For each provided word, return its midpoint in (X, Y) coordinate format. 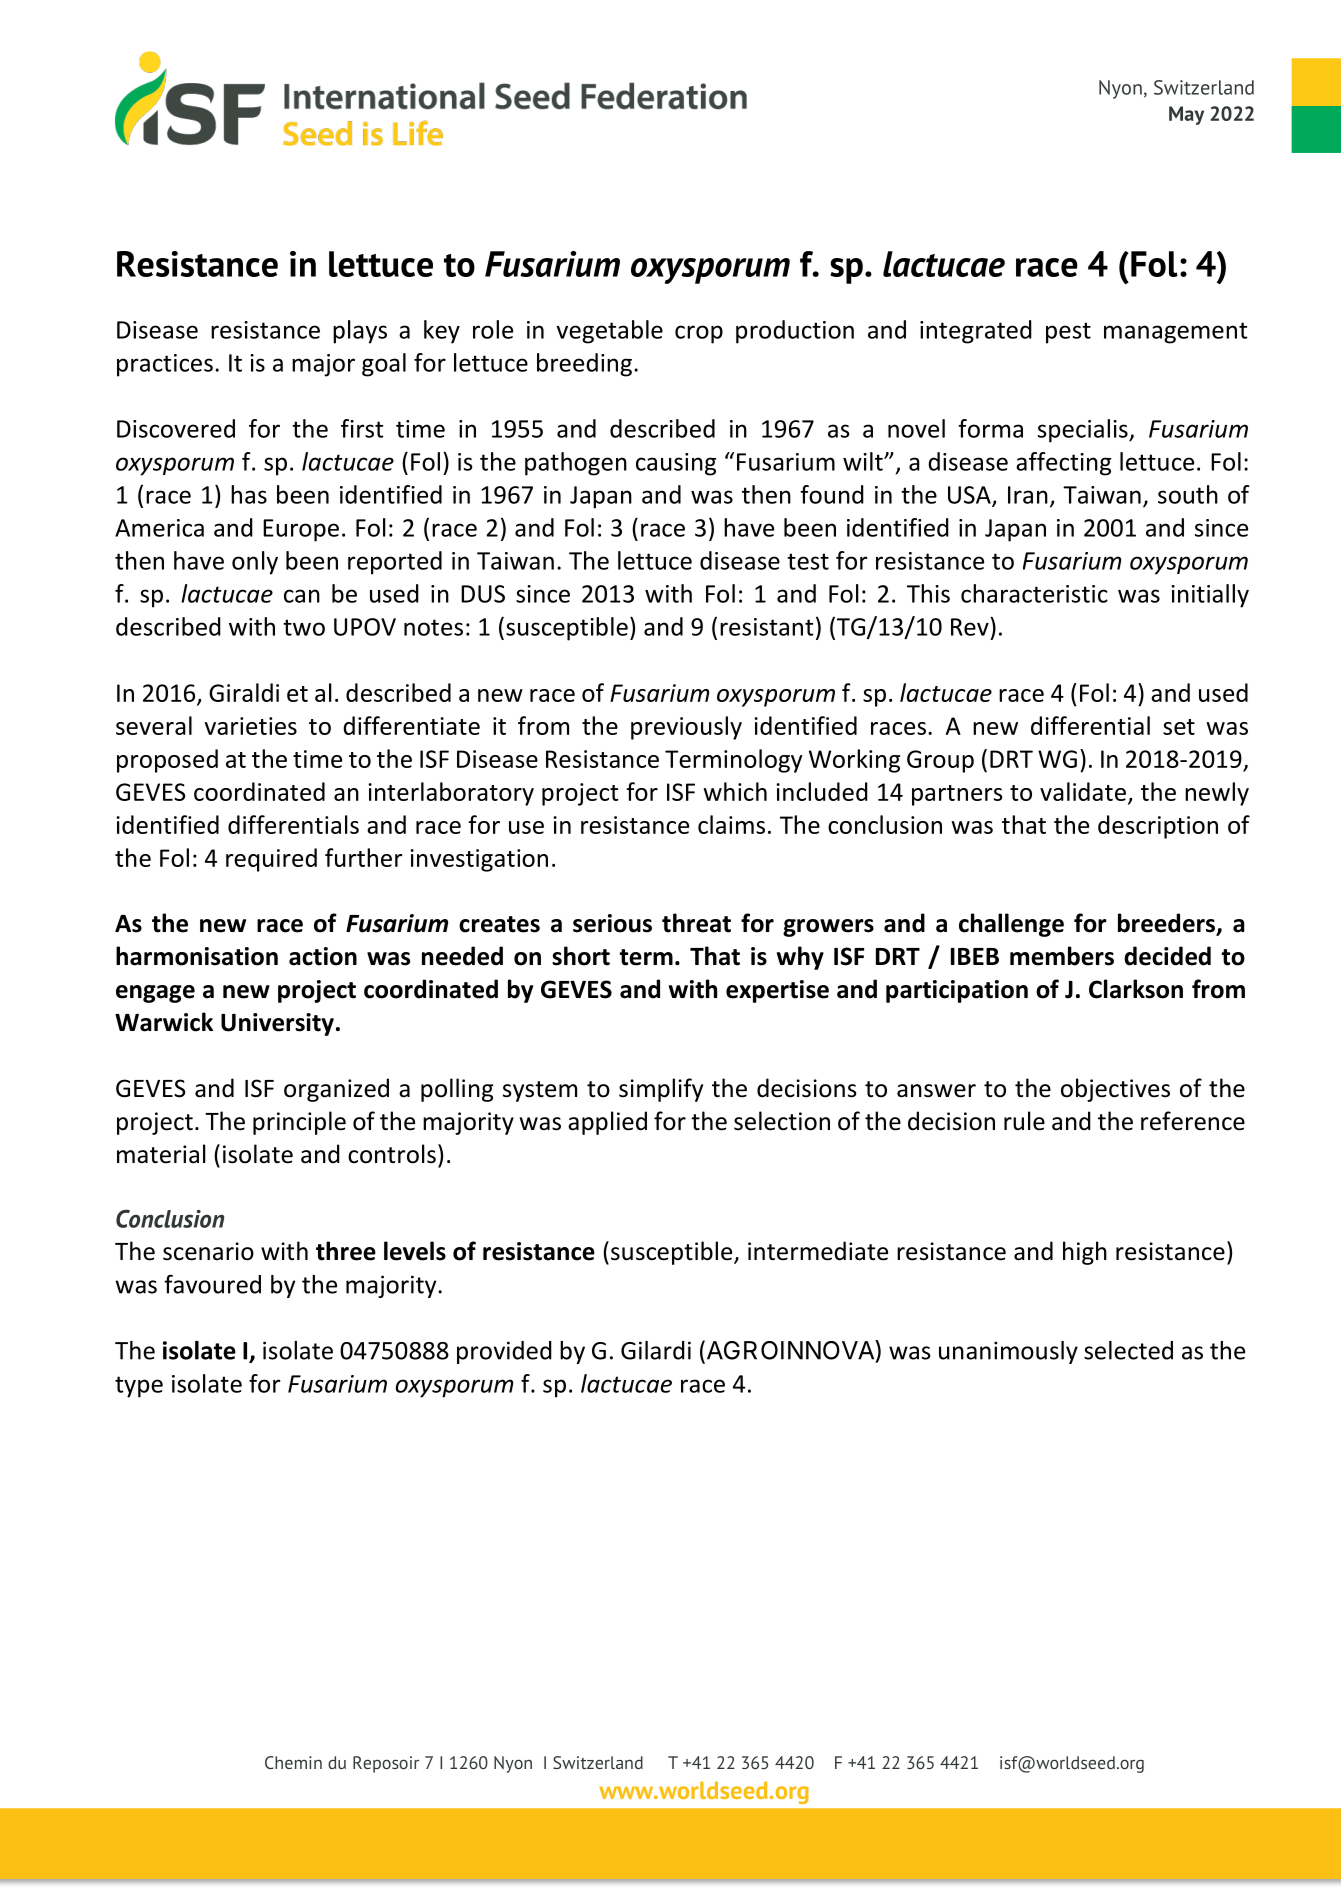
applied (607, 1123)
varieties (250, 726)
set (1179, 727)
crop (699, 334)
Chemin (293, 1762)
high (1085, 1253)
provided (504, 1352)
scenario (208, 1251)
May (1186, 115)
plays (360, 332)
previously (686, 728)
